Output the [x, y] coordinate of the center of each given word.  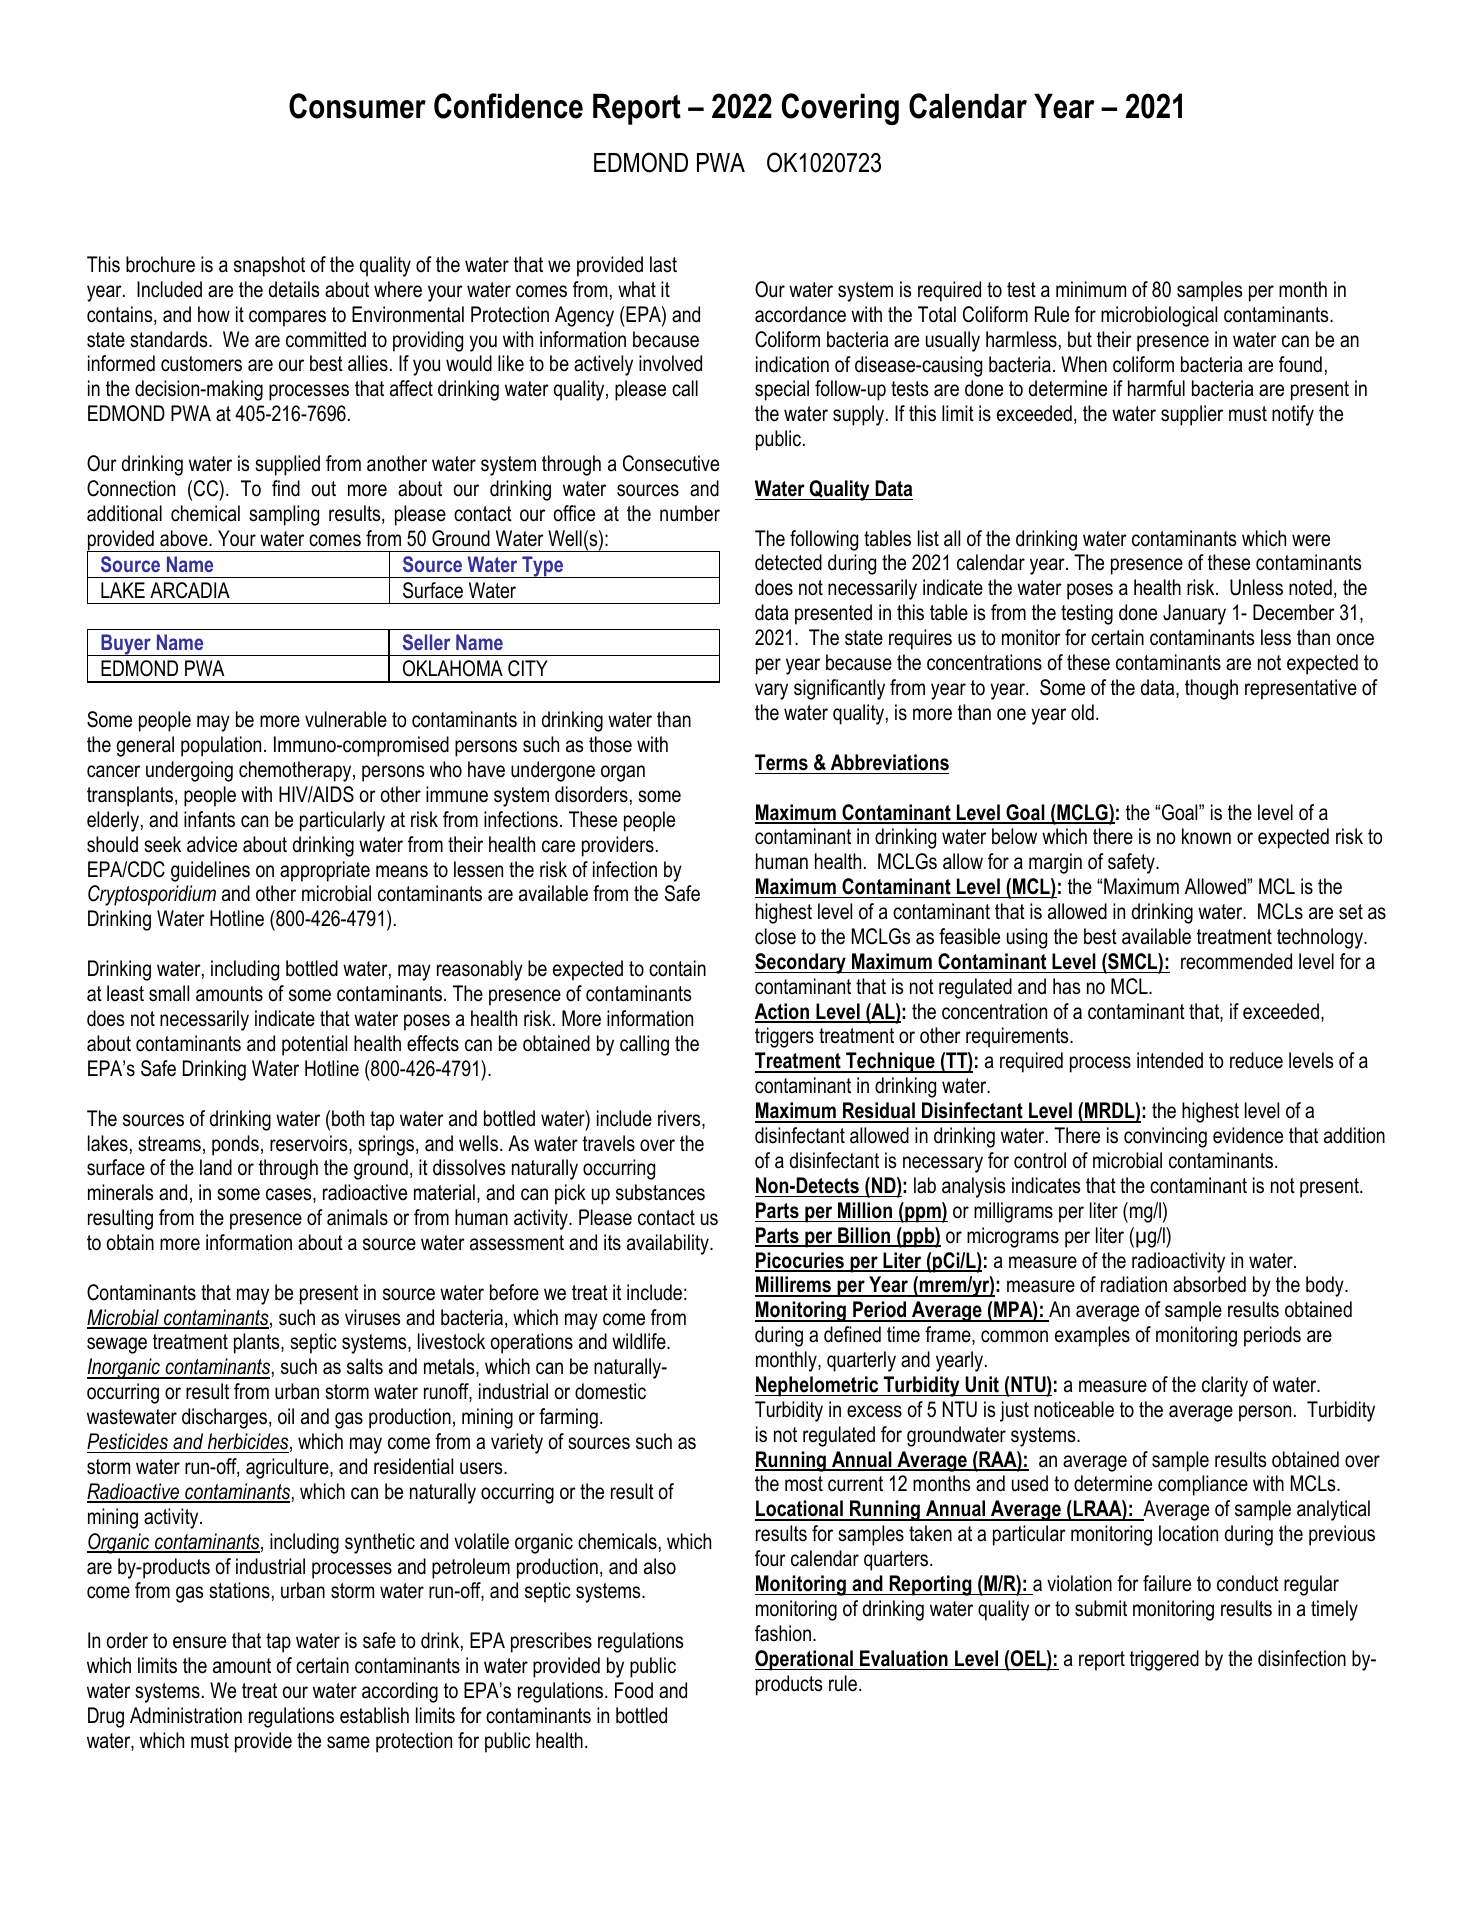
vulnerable [346, 719]
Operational [805, 1660]
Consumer [357, 106]
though [1211, 689]
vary [771, 691]
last [663, 264]
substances [660, 1192]
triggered [1164, 1660]
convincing [1165, 1137]
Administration [186, 1715]
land [216, 1167]
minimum [1091, 289]
